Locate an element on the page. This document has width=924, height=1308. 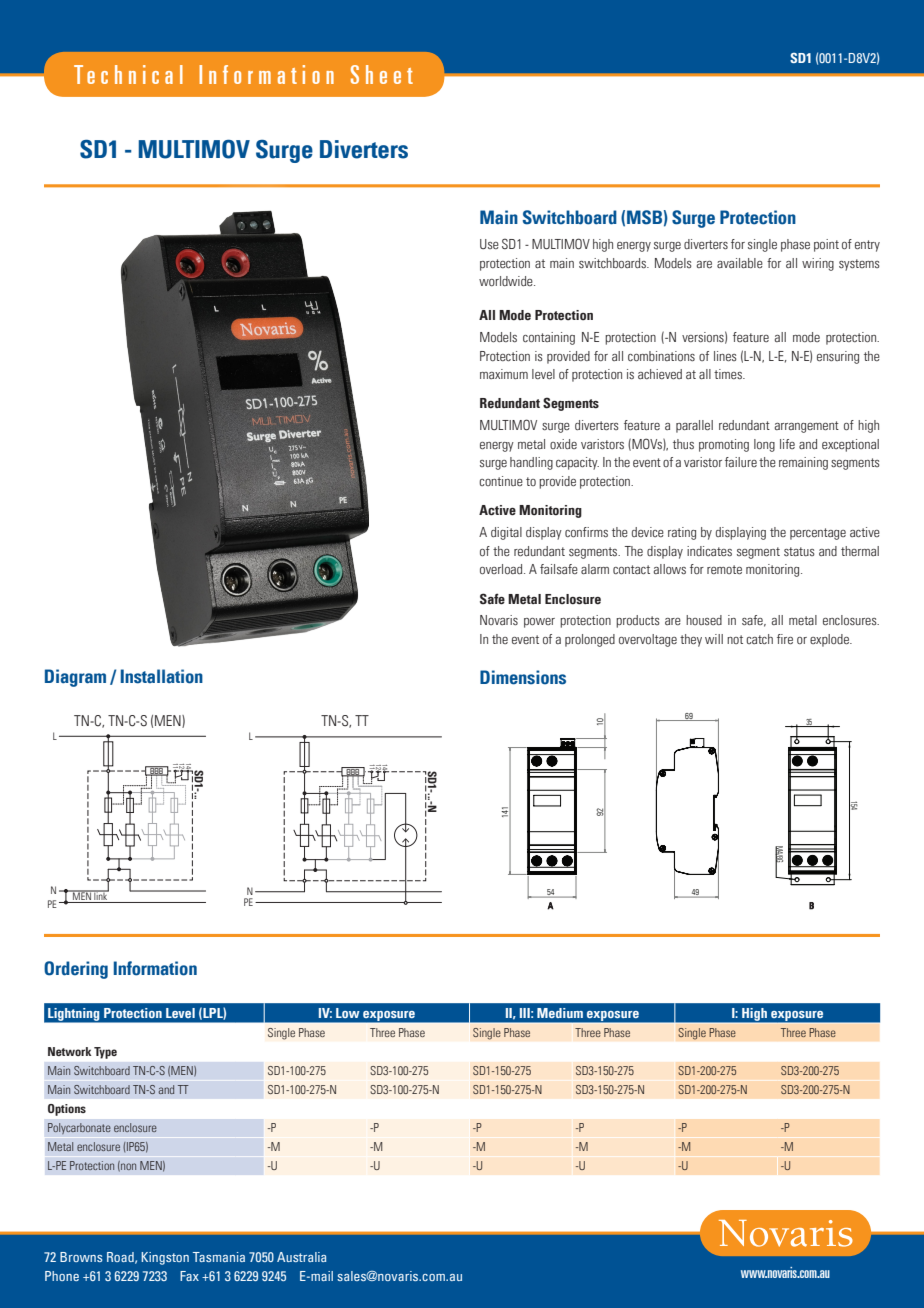
Kingston is located at coordinates (165, 1258).
